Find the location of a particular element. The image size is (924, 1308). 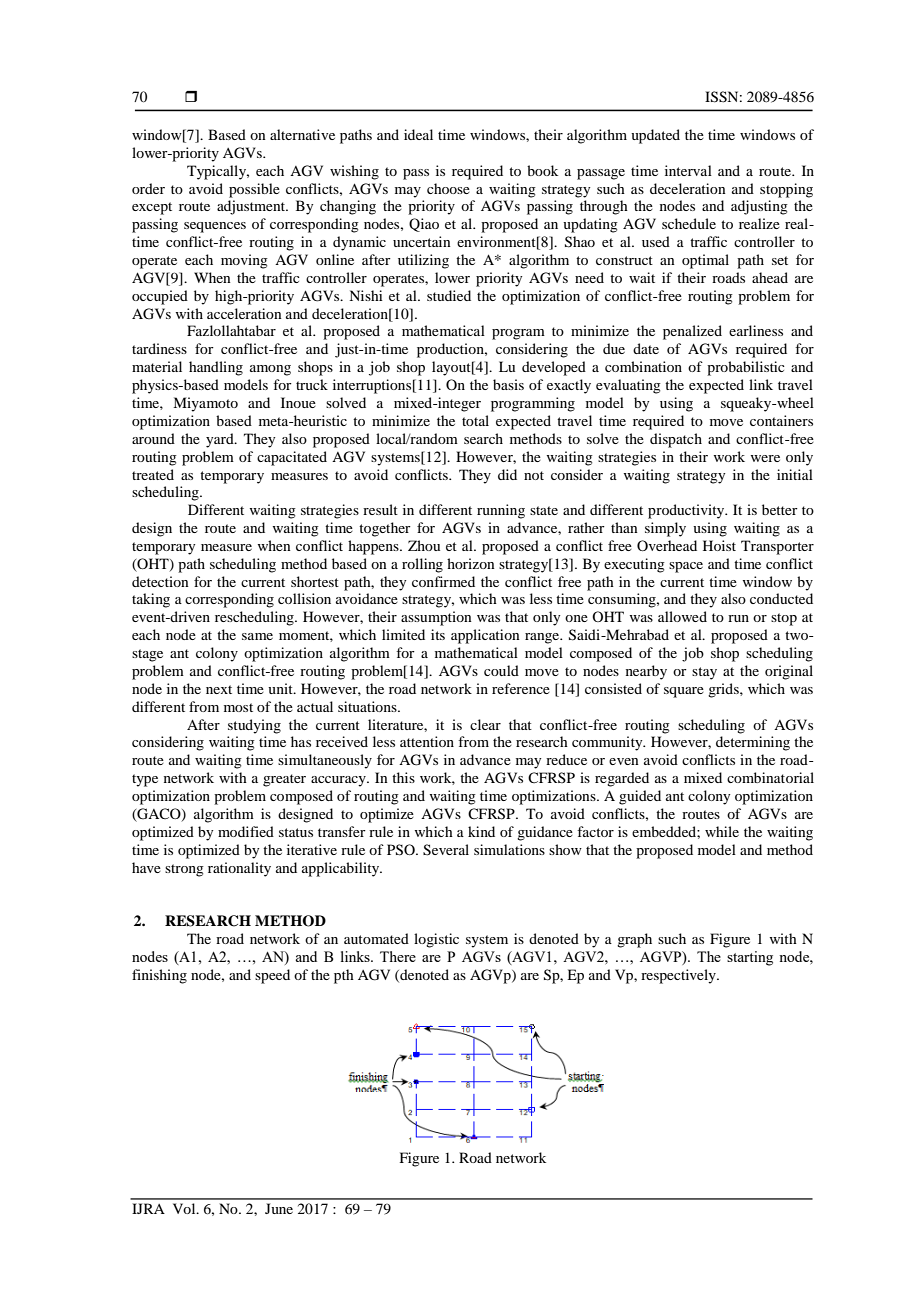

stay is located at coordinates (704, 673).
